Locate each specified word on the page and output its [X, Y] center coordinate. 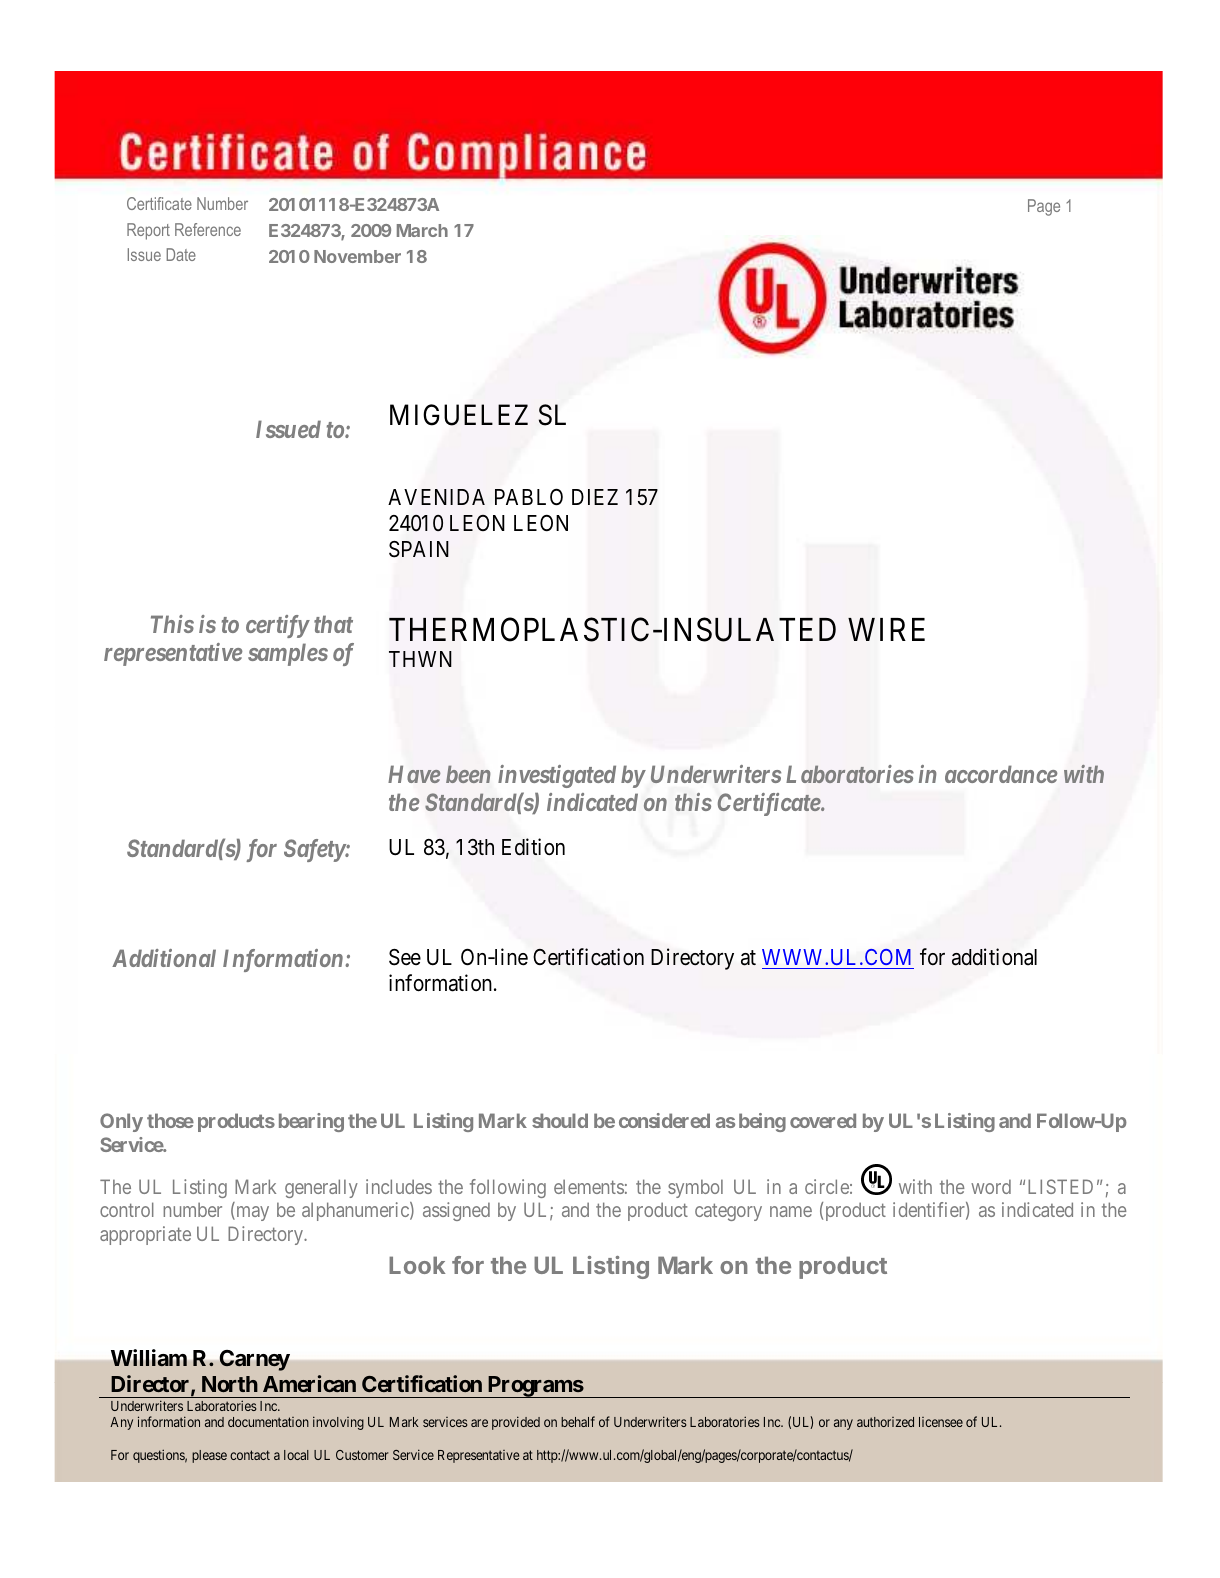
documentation [268, 1422]
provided [516, 1423]
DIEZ [595, 497]
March [422, 230]
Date [181, 254]
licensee [941, 1422]
